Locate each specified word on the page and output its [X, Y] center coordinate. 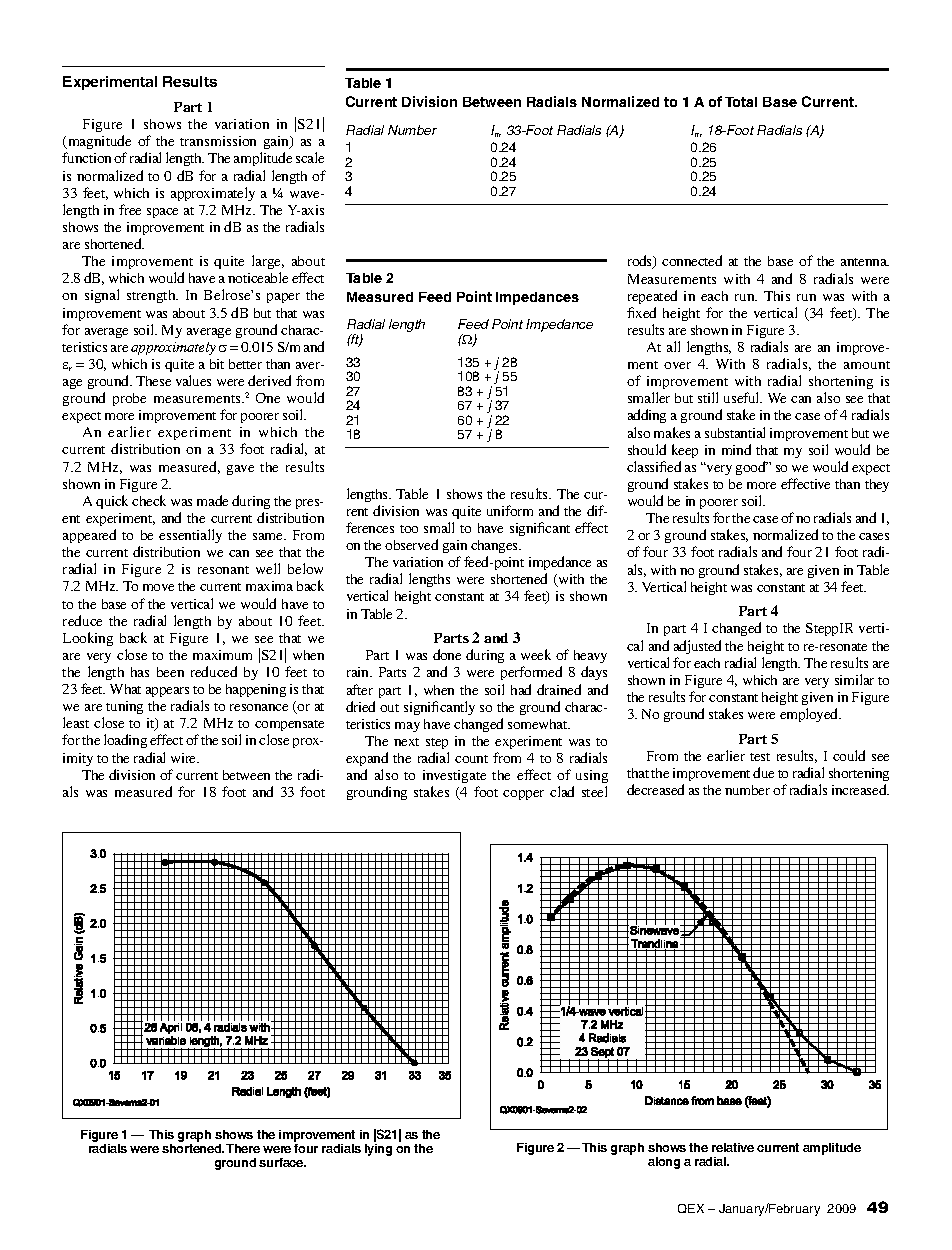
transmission [218, 141]
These [153, 381]
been [170, 672]
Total [741, 102]
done [447, 654]
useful [743, 397]
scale [310, 157]
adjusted [697, 647]
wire [185, 758]
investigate [454, 776]
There [243, 1148]
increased [860, 789]
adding [647, 416]
